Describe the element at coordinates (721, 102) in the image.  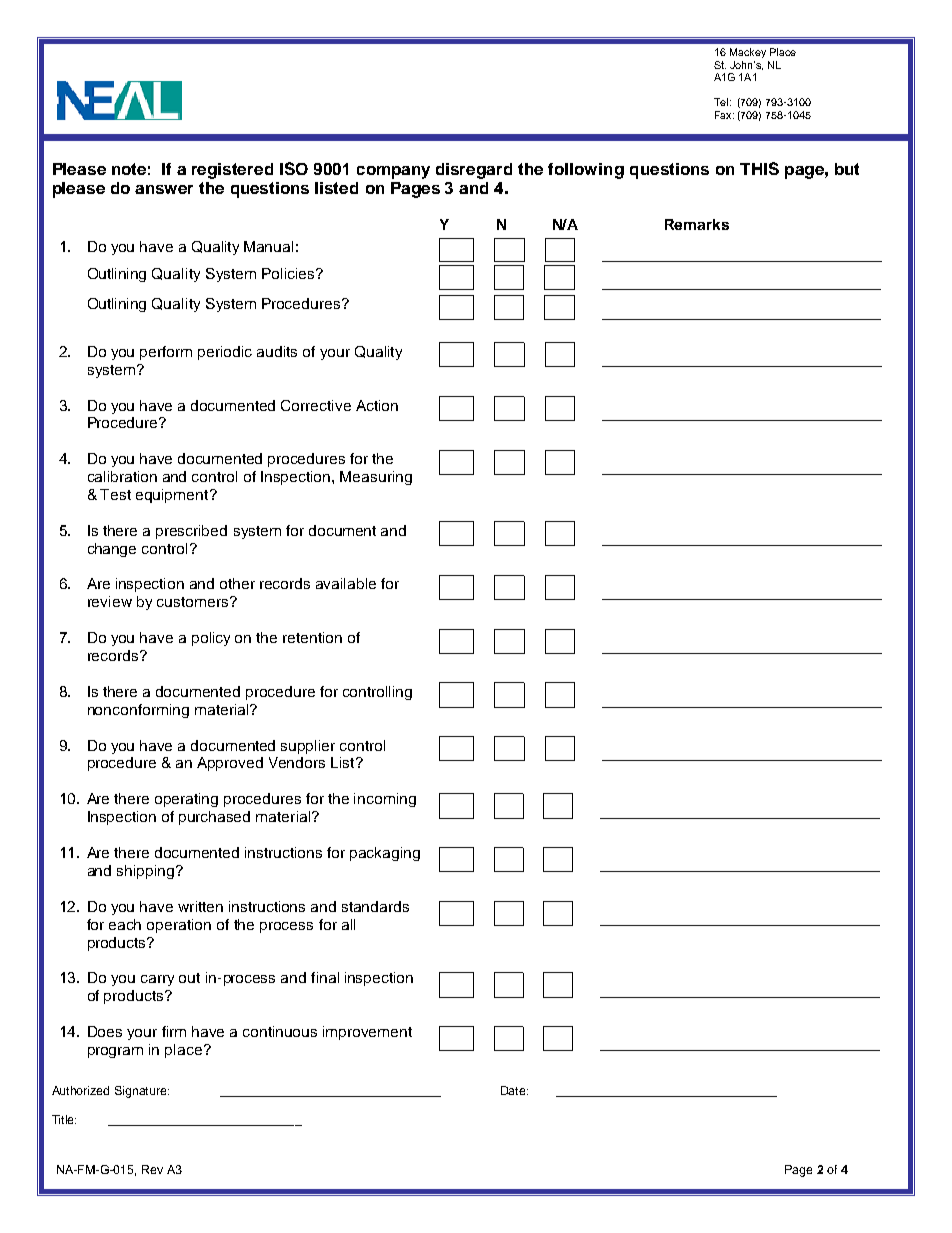
I see `Tel` at that location.
